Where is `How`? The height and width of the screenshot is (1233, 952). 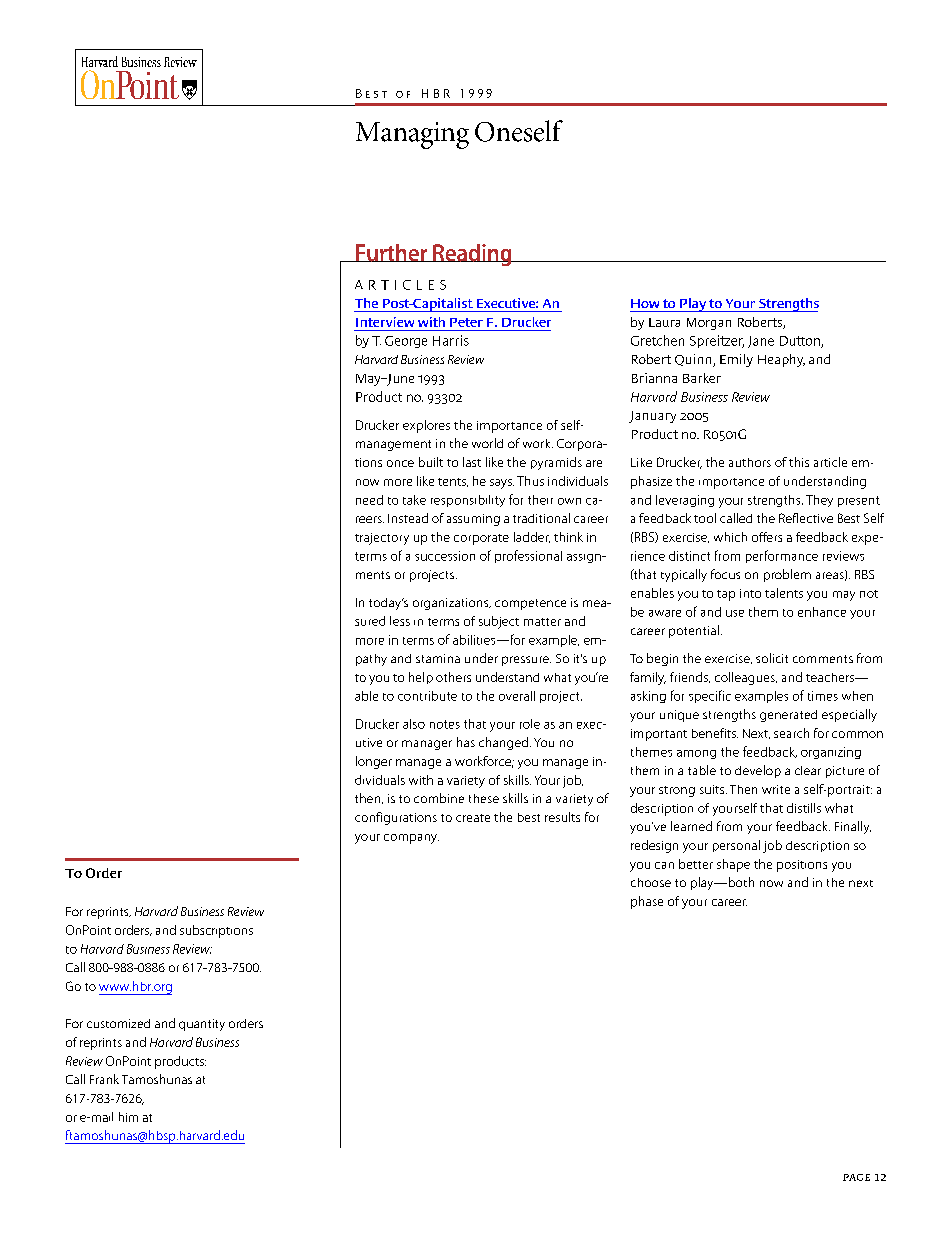 How is located at coordinates (645, 303).
